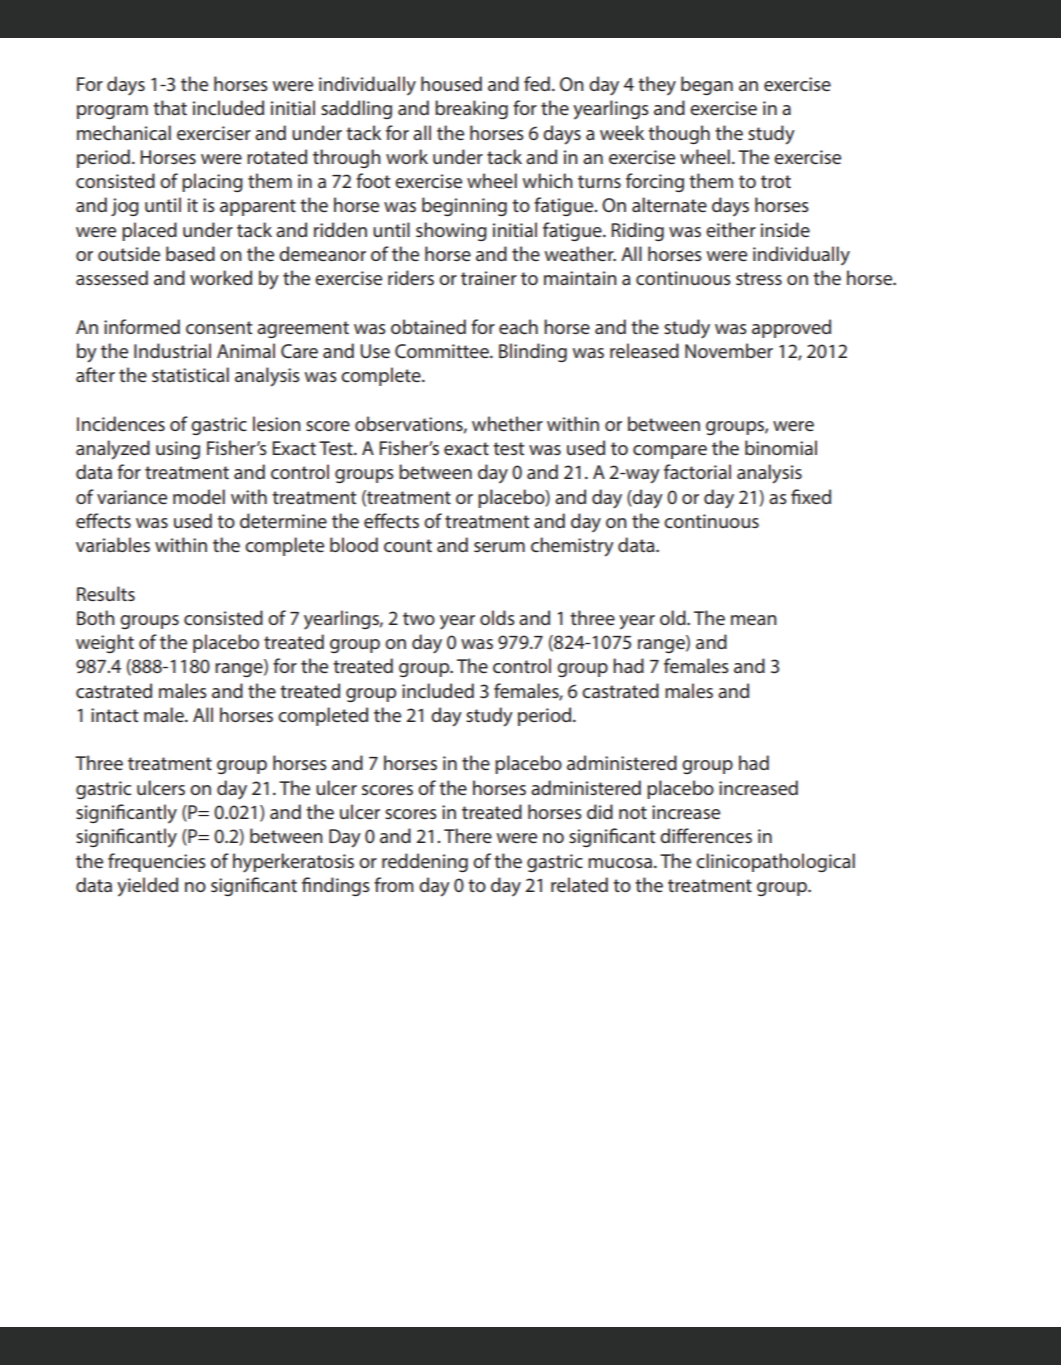  Describe the element at coordinates (157, 862) in the document. I see `frequencies` at that location.
